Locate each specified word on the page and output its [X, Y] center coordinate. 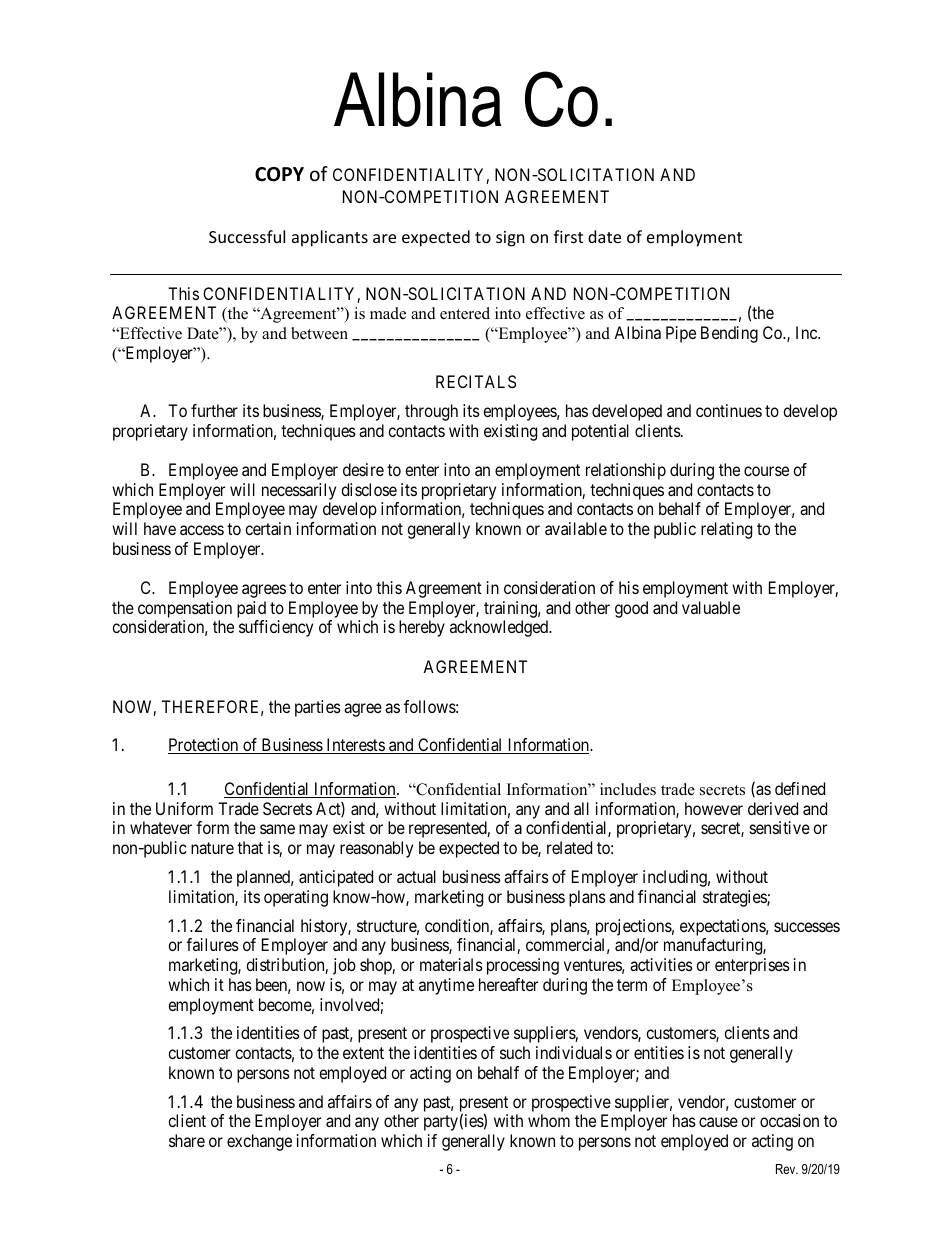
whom [549, 1120]
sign [510, 239]
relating [726, 530]
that [250, 847]
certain [268, 528]
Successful [247, 236]
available [576, 528]
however [714, 808]
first [568, 236]
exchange [259, 1142]
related [569, 847]
